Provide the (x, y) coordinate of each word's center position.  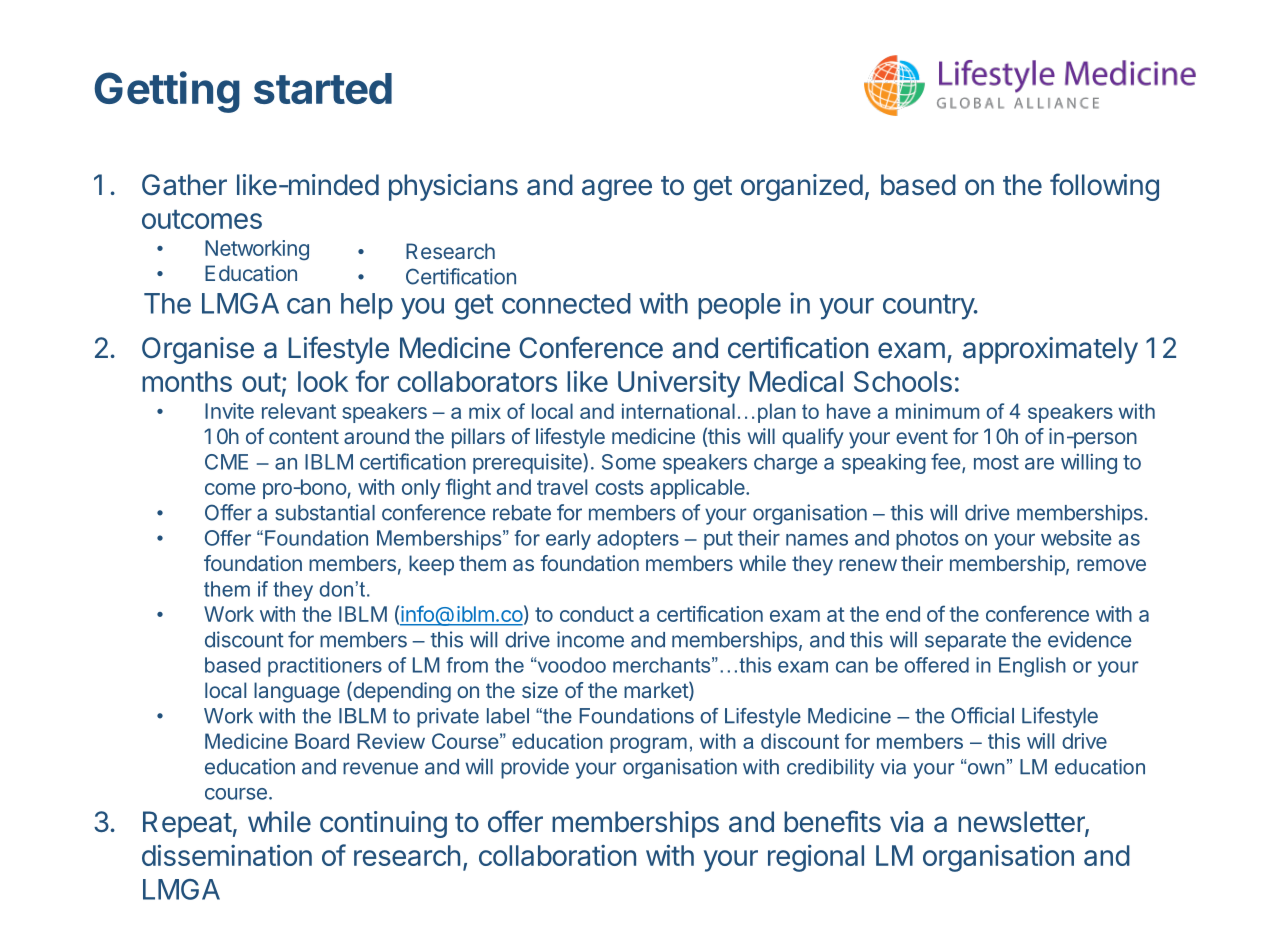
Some (629, 462)
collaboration (557, 855)
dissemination (227, 855)
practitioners (325, 667)
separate (965, 642)
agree (617, 190)
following (1104, 187)
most (996, 462)
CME (226, 462)
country (929, 307)
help (367, 306)
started (323, 88)
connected (566, 303)
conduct (597, 614)
